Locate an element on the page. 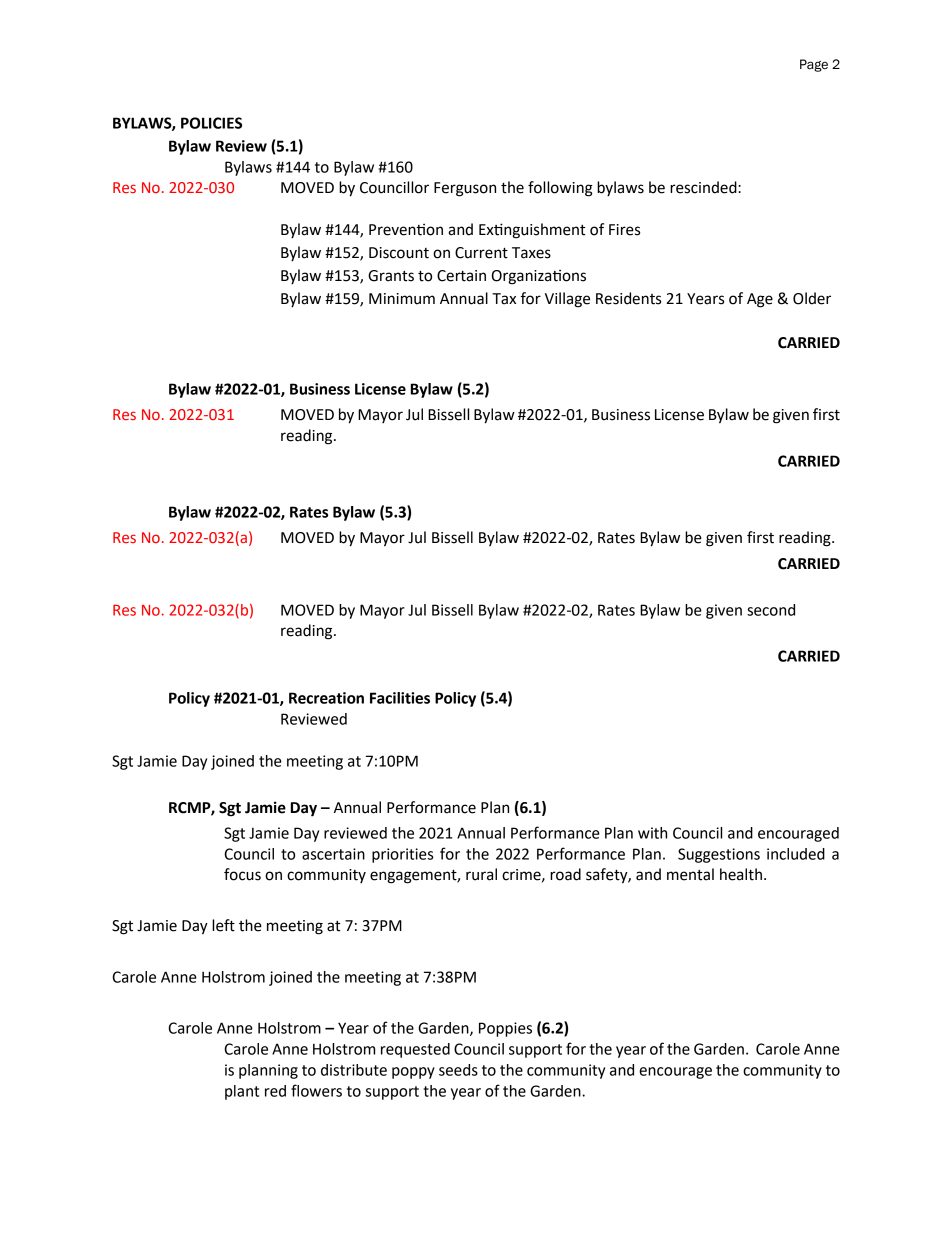  Facilities is located at coordinates (400, 698).
